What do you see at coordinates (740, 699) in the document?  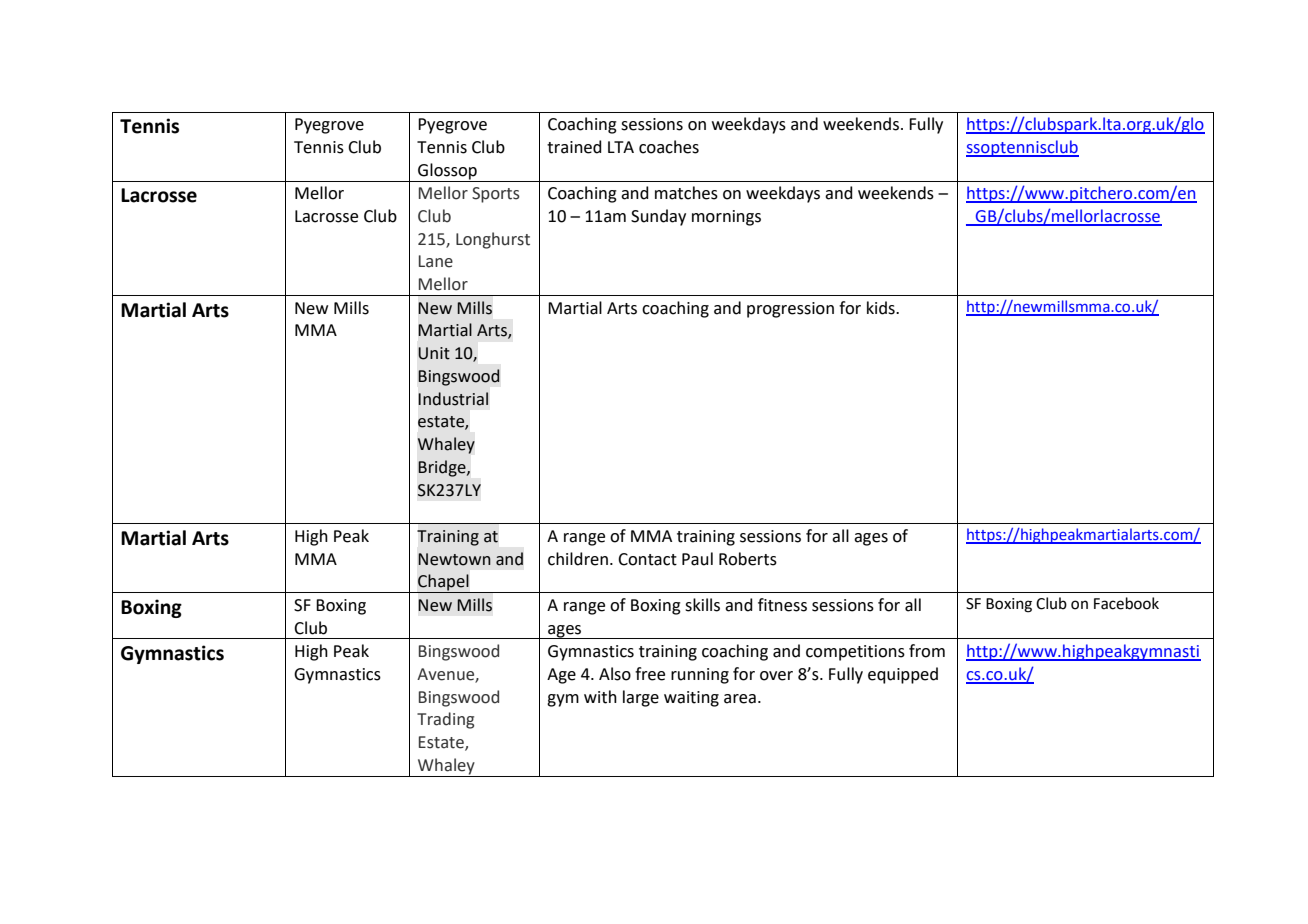 I see `area` at bounding box center [740, 699].
